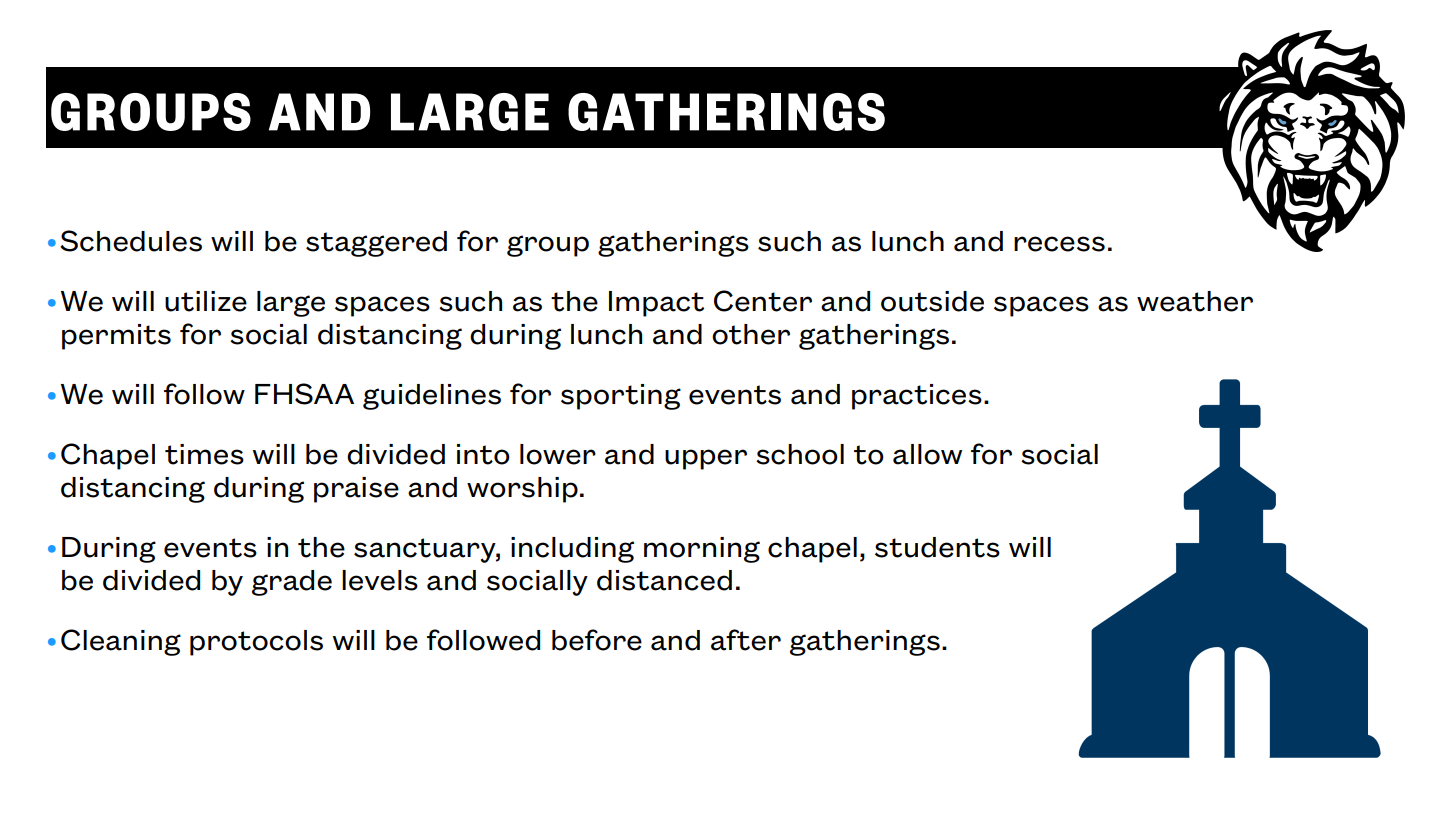  I want to click on other, so click(751, 334).
